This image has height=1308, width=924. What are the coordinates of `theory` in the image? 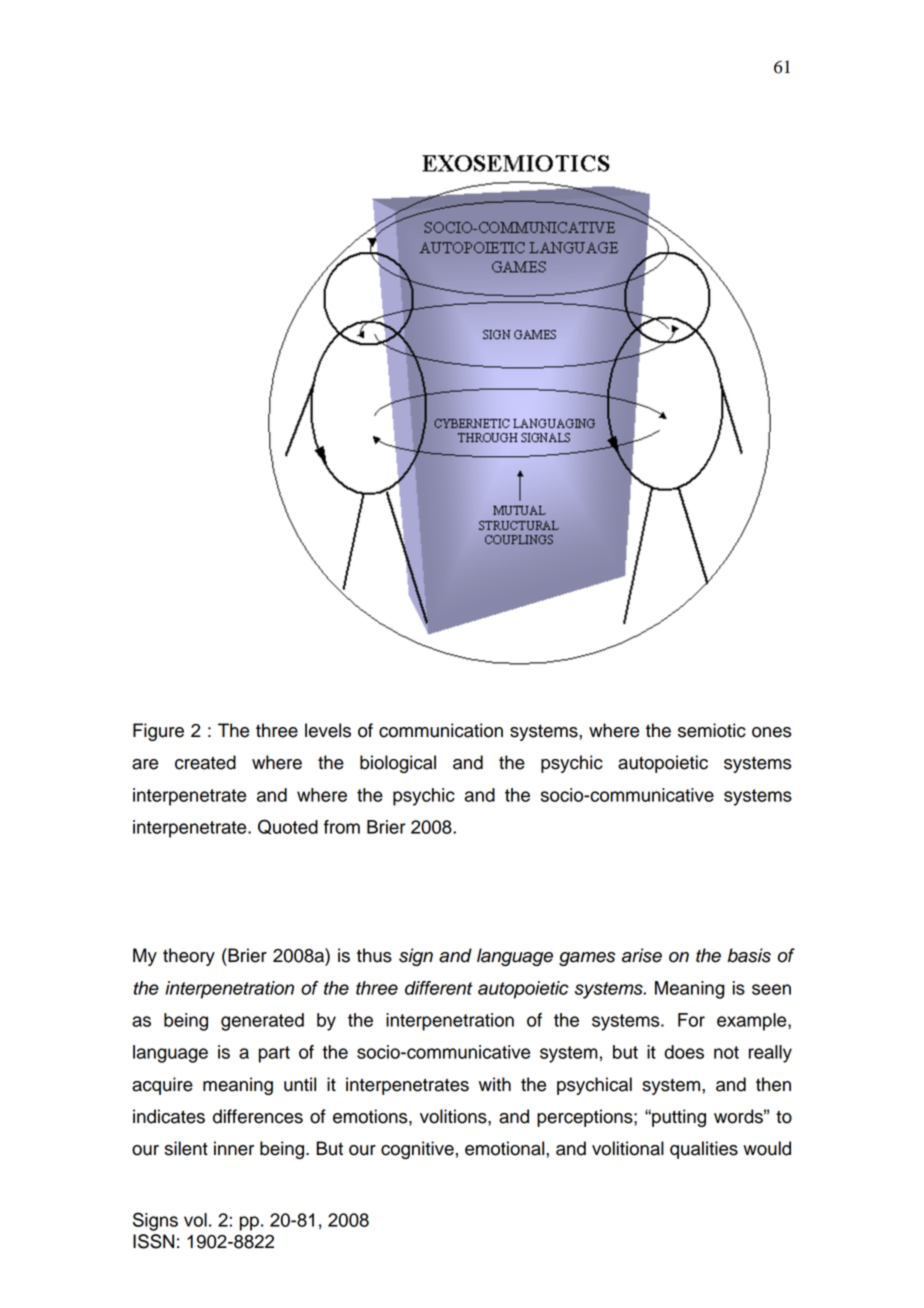 It's located at (189, 957).
